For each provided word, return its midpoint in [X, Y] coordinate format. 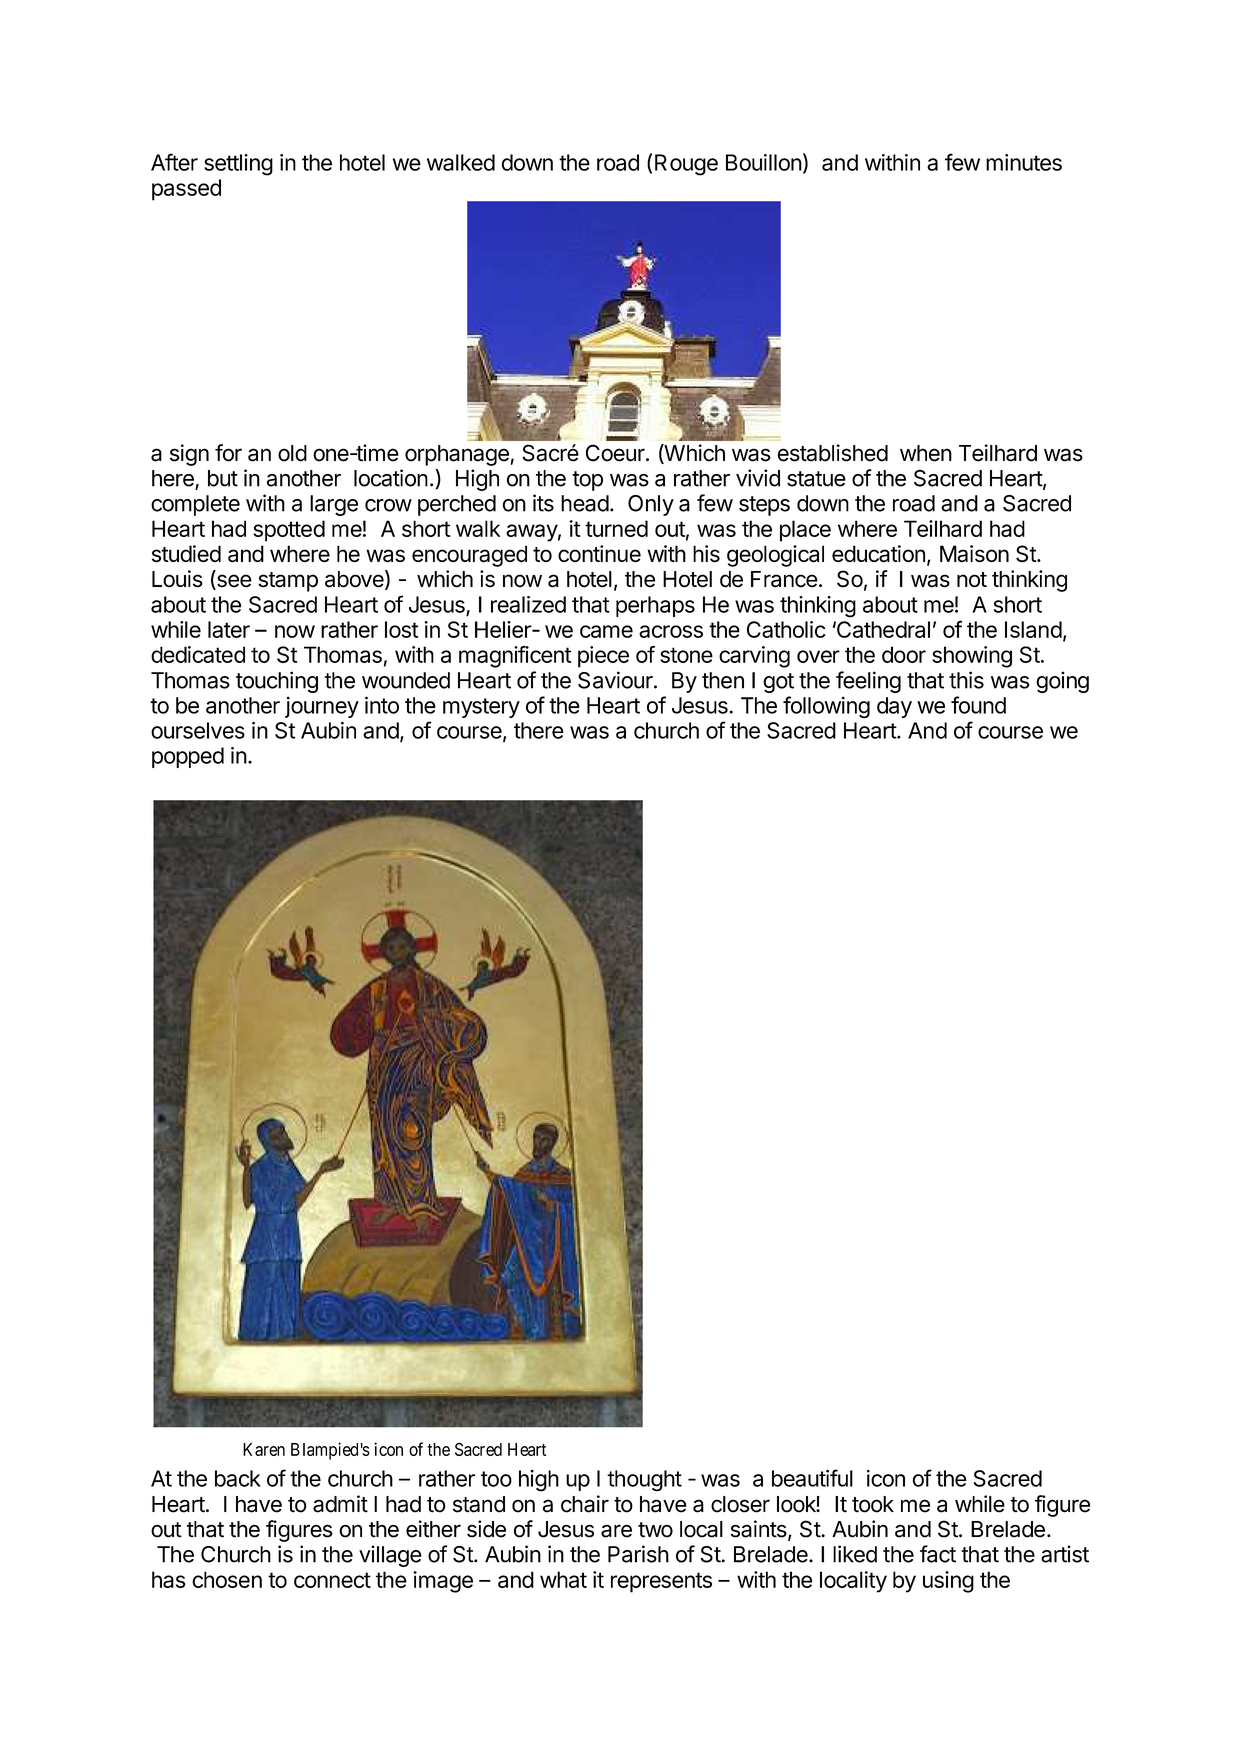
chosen [227, 1579]
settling [238, 165]
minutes [1024, 162]
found [978, 705]
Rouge [686, 165]
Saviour [616, 680]
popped [188, 757]
